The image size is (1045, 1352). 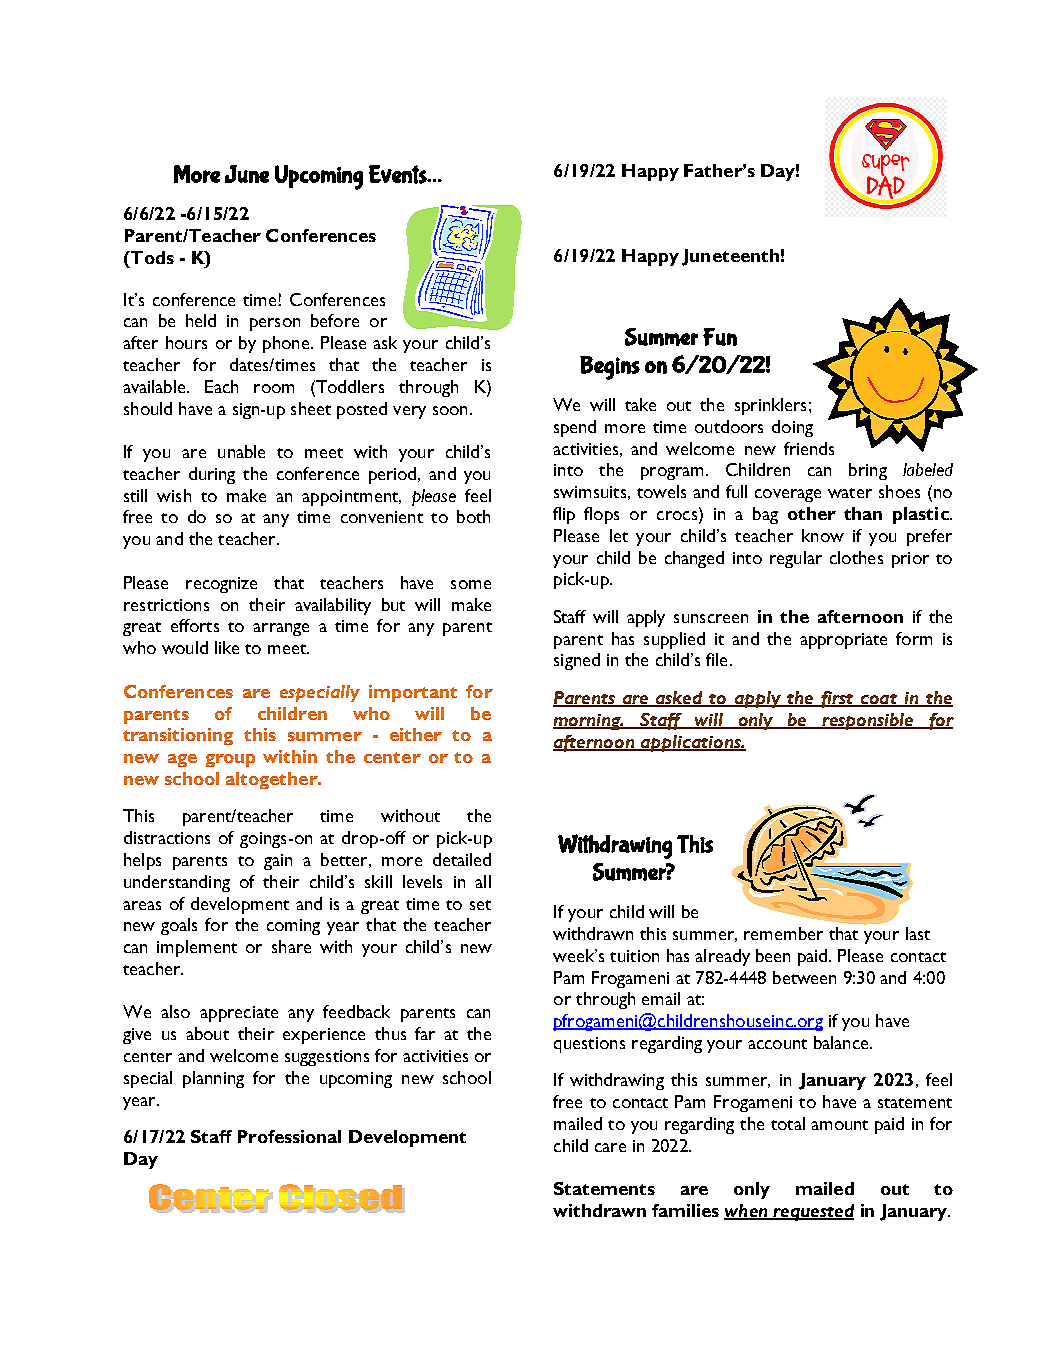 I want to click on Professional, so click(x=289, y=1136).
